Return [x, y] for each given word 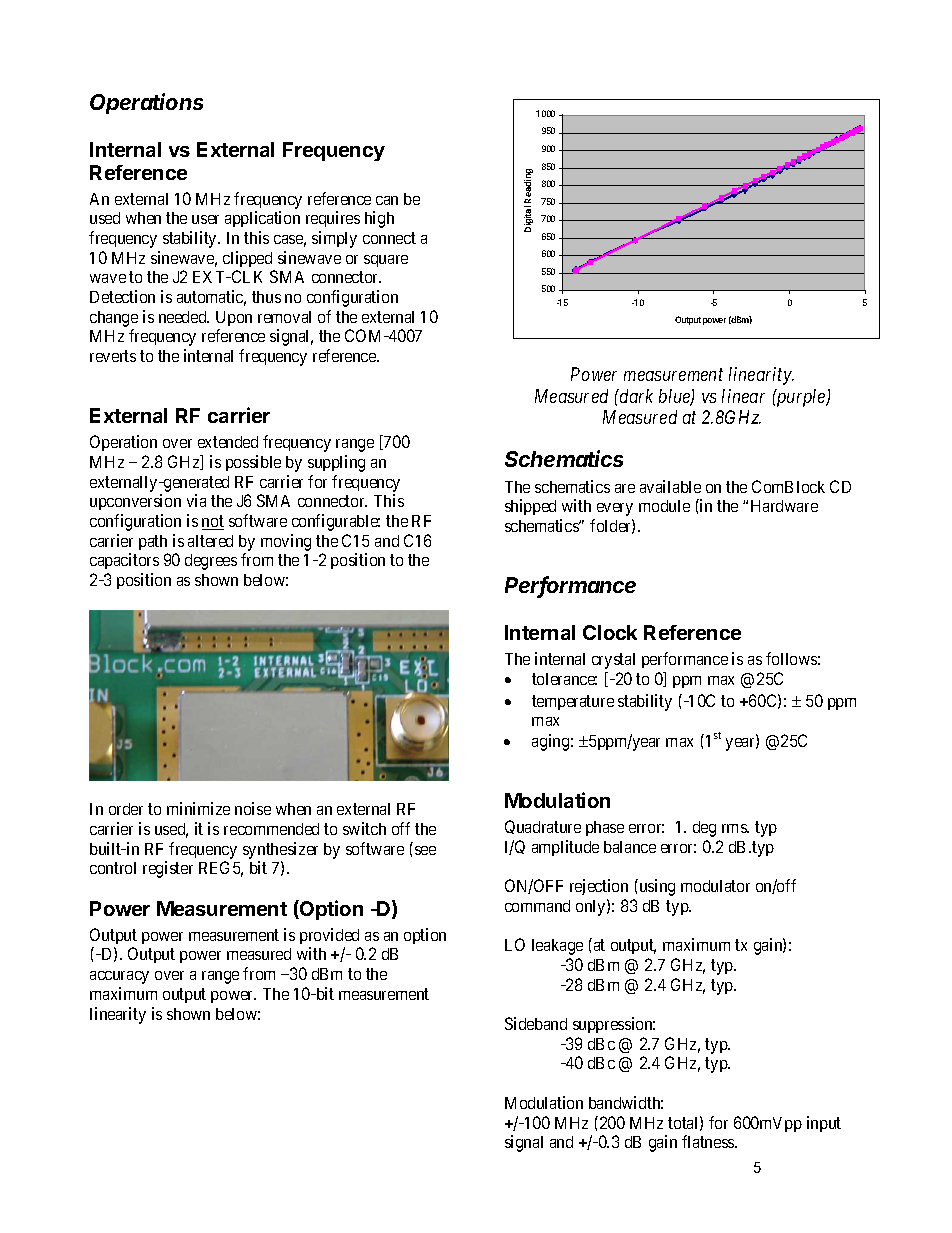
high [379, 219]
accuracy [119, 977]
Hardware [784, 506]
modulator [715, 886]
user [205, 219]
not [213, 522]
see [425, 850]
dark [635, 396]
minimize [198, 808]
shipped [530, 507]
